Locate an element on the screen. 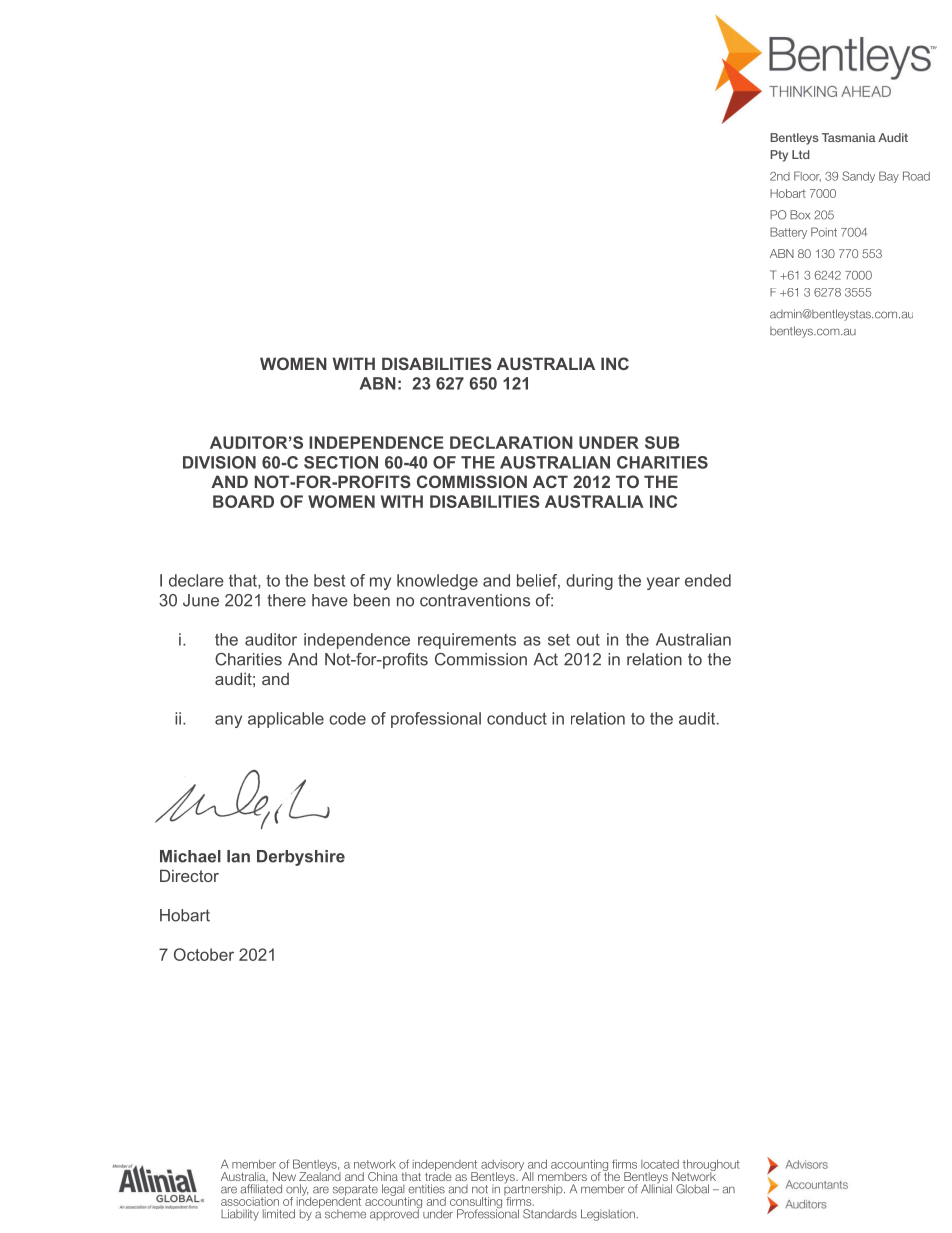  conduct is located at coordinates (517, 718).
